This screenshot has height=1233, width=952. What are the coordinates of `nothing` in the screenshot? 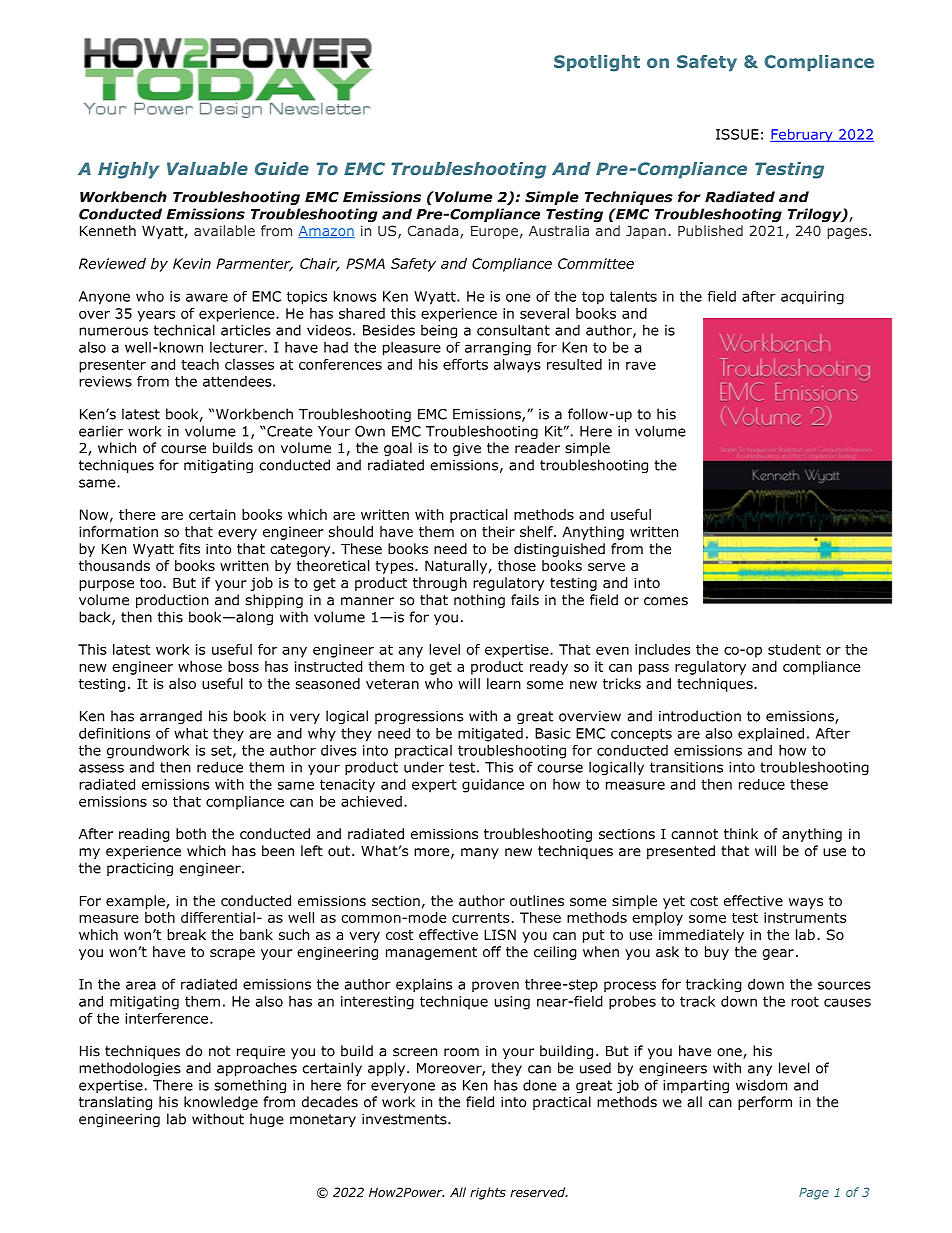 It's located at (479, 601).
